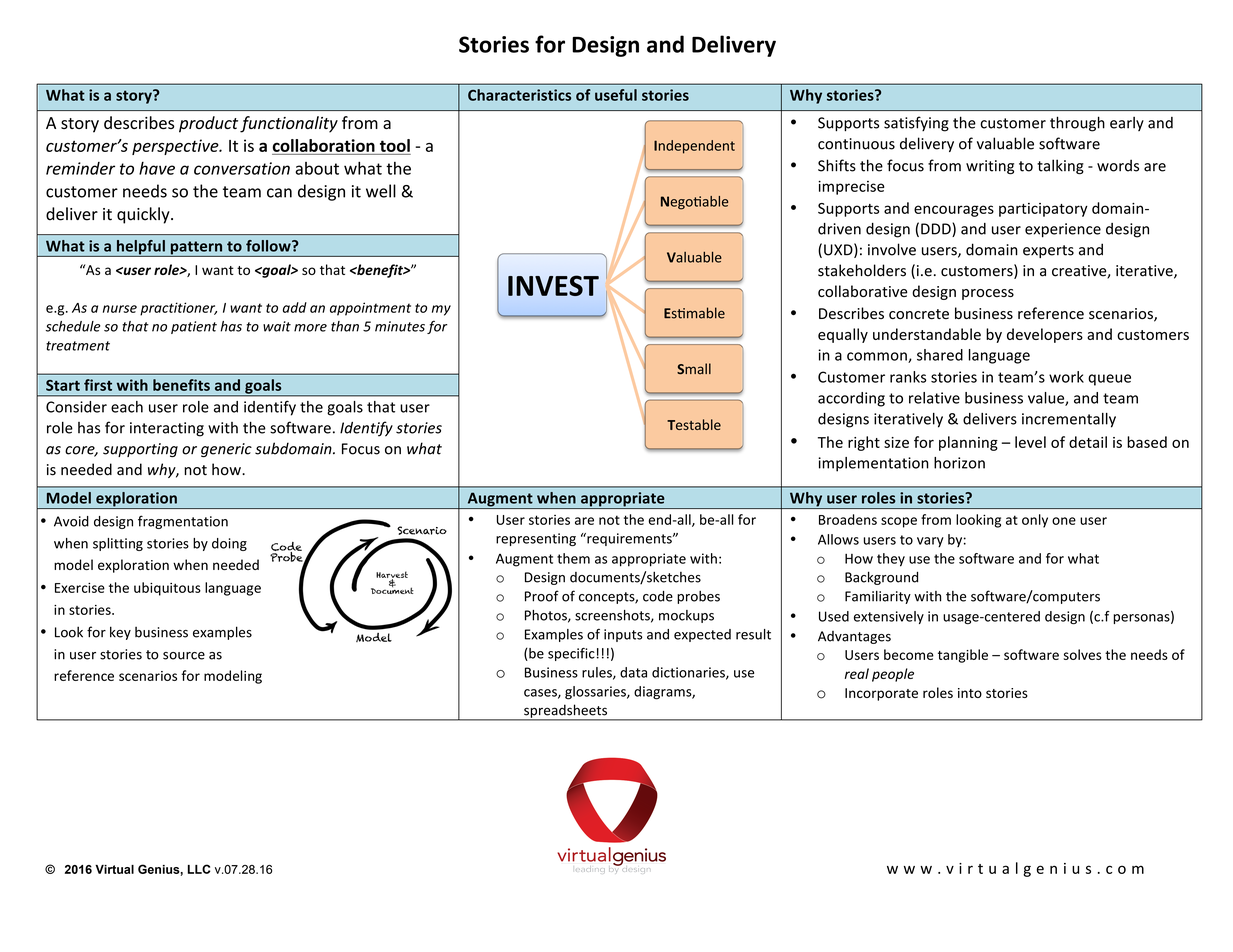  Describe the element at coordinates (536, 539) in the document. I see `representing` at that location.
